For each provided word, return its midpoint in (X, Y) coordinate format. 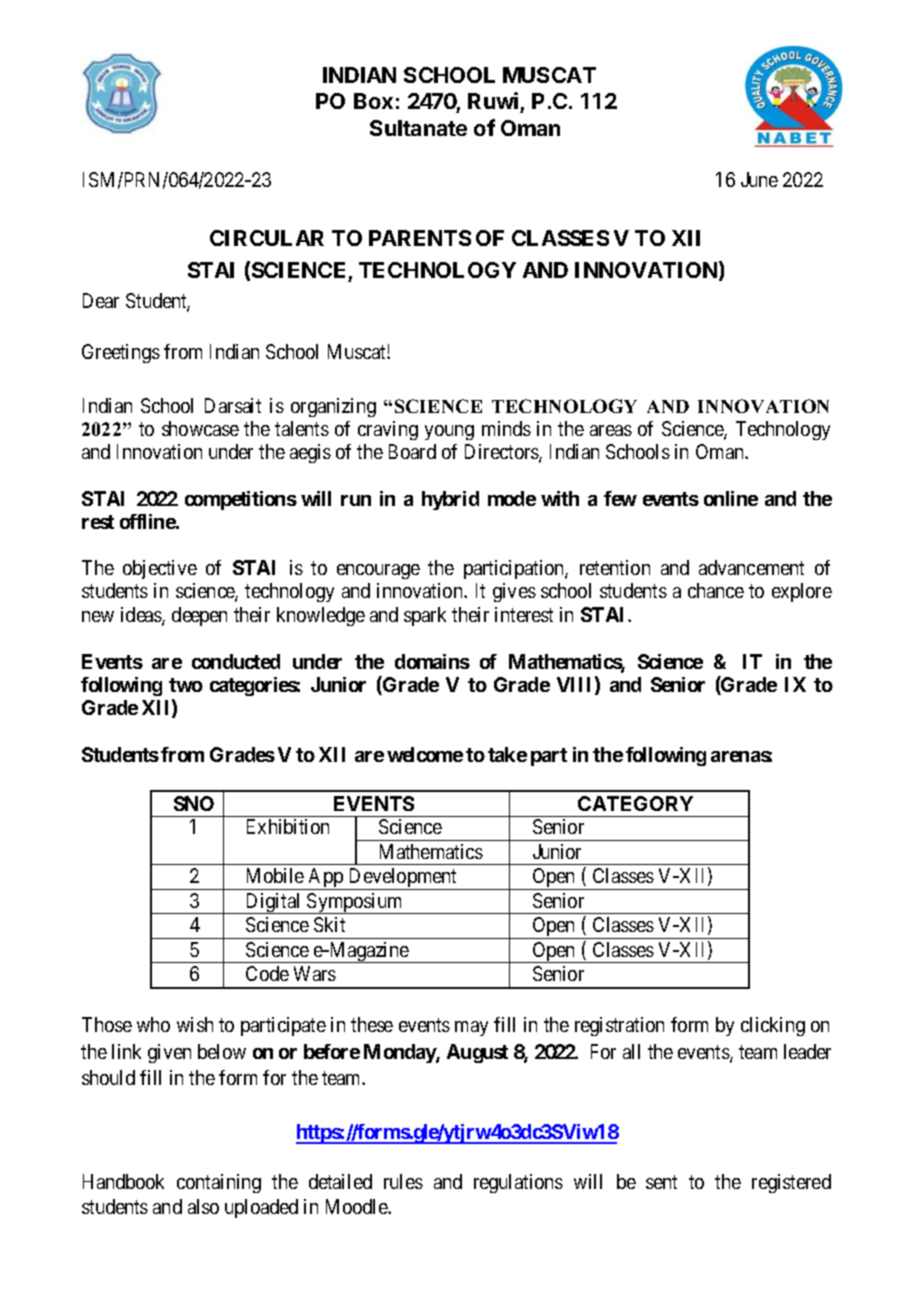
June (759, 179)
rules (403, 1181)
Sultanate (418, 128)
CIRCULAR (267, 238)
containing (219, 1183)
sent (661, 1182)
